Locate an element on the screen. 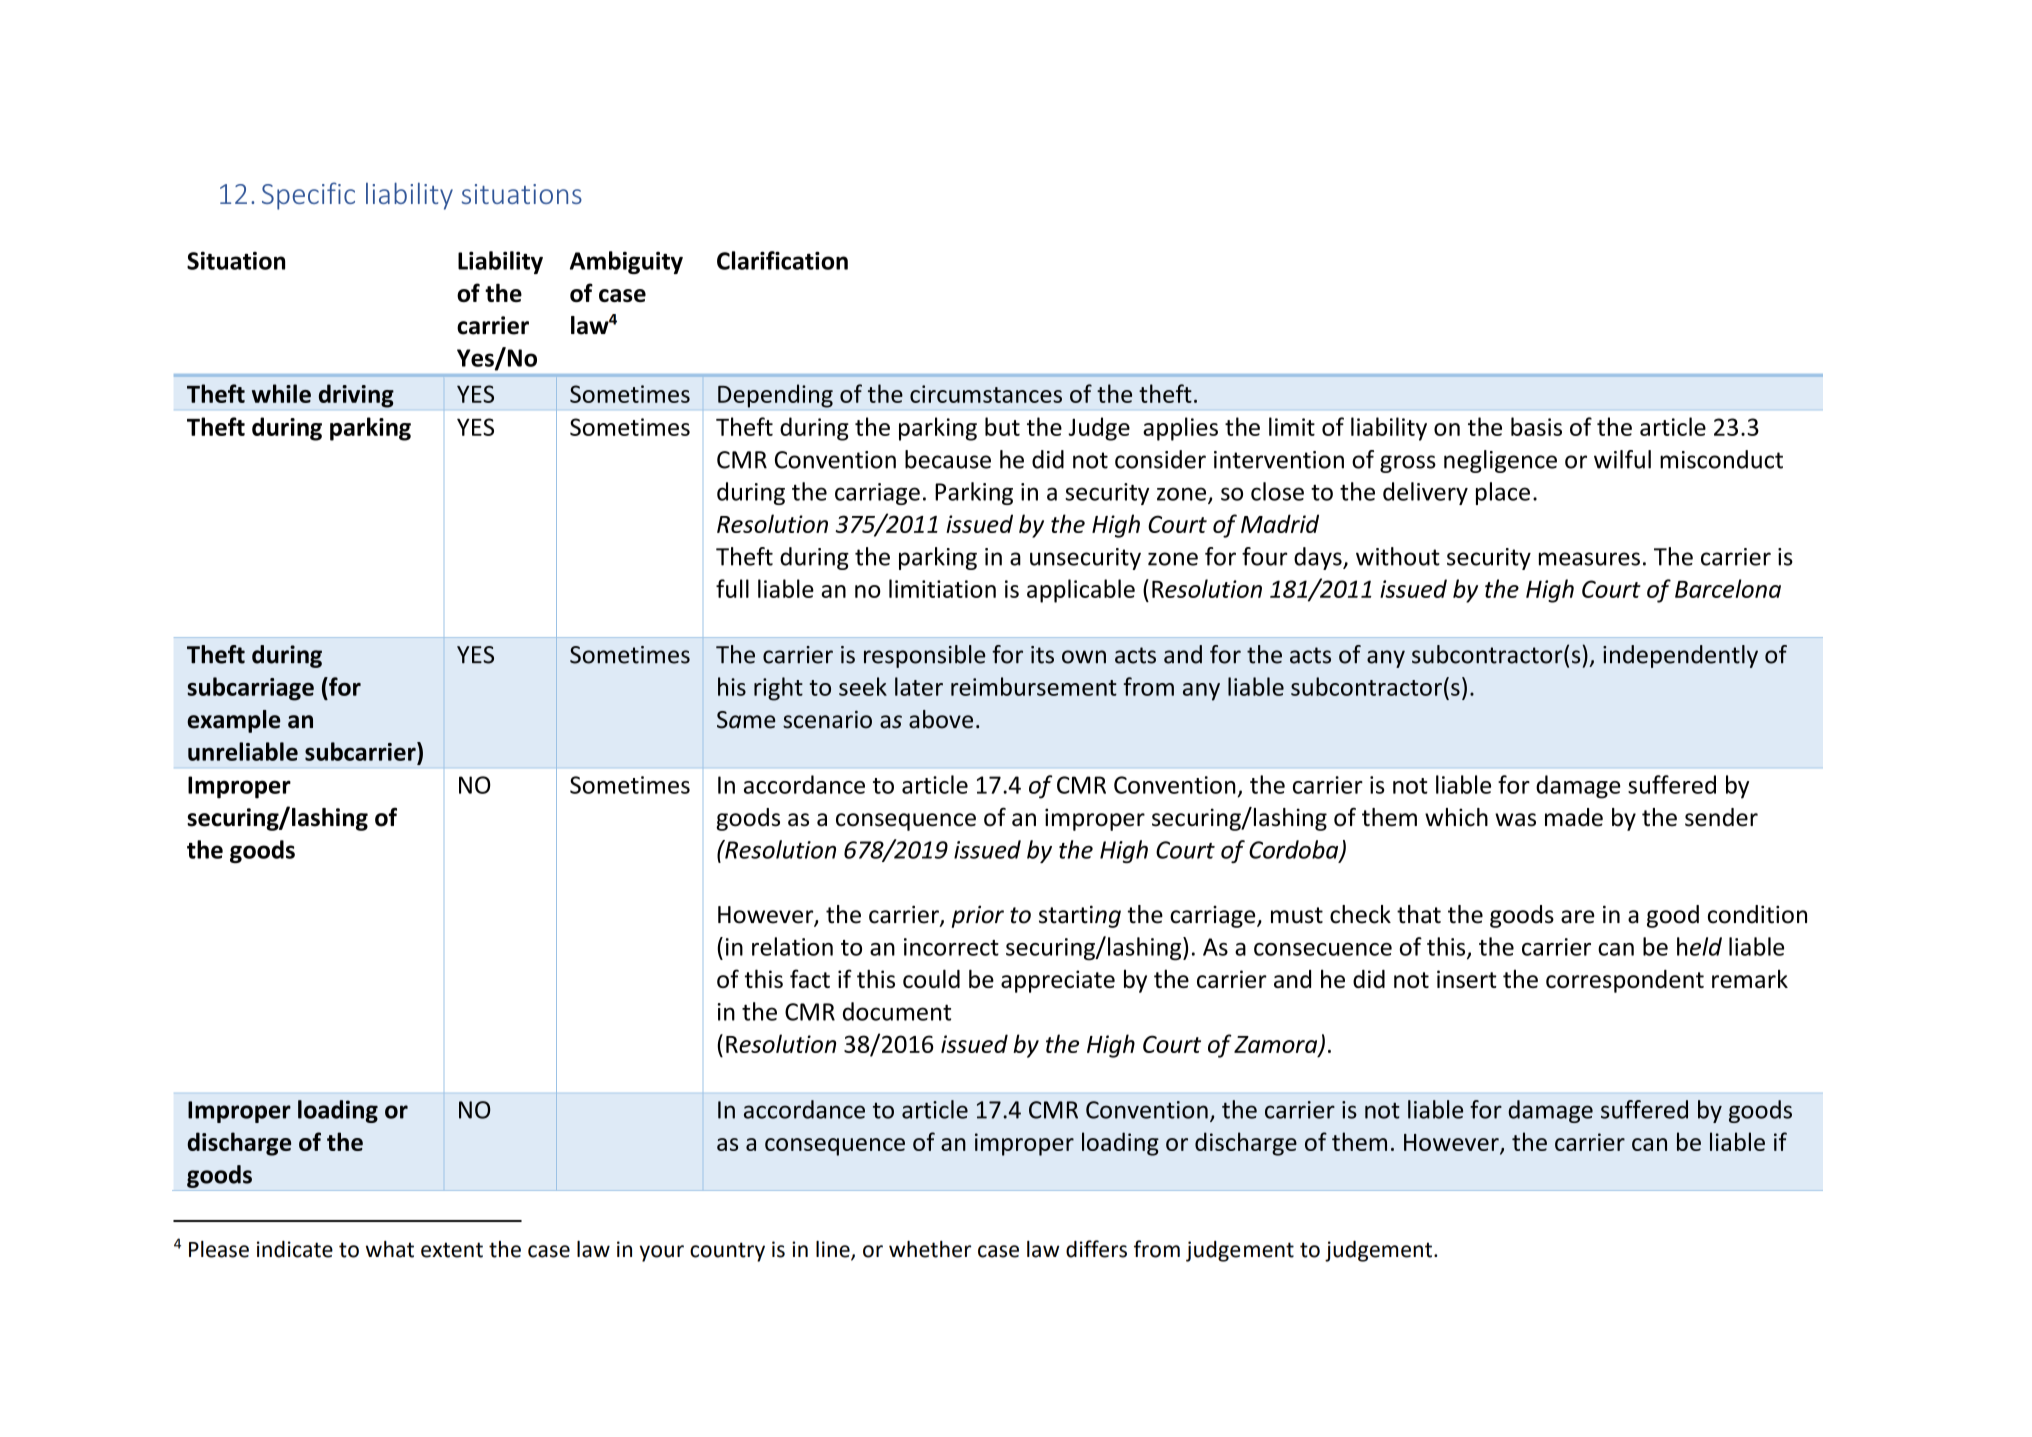  differs is located at coordinates (1096, 1249).
